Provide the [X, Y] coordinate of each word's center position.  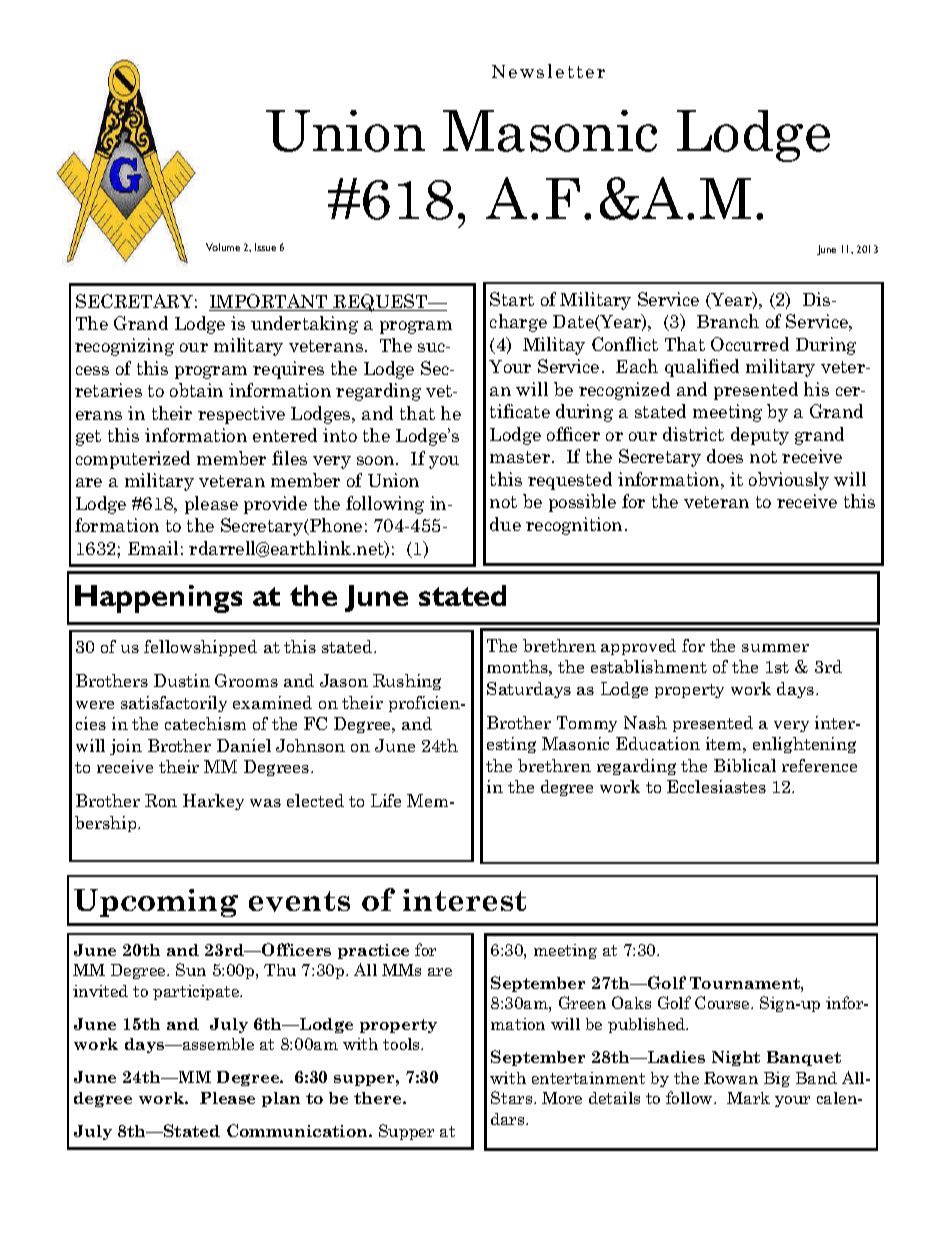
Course [723, 1002]
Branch [728, 321]
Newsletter [548, 71]
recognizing [124, 347]
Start [512, 299]
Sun [191, 969]
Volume [223, 247]
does [725, 456]
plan [281, 1099]
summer [775, 648]
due [505, 524]
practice [373, 951]
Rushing [407, 682]
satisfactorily [174, 704]
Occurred [750, 344]
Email [153, 548]
